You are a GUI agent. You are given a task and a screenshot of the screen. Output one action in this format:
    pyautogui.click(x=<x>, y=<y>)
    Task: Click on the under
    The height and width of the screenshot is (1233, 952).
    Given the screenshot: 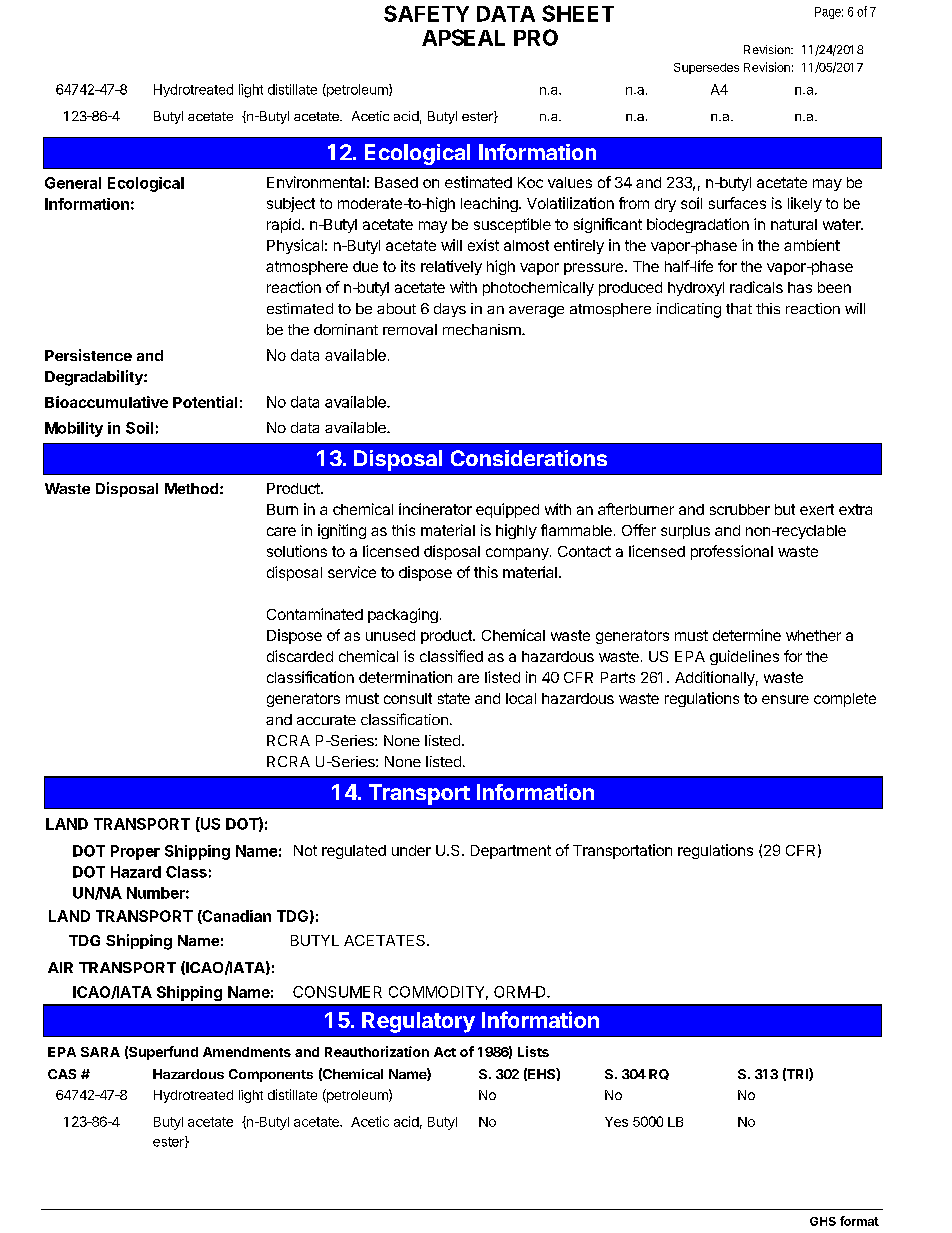 What is the action you would take?
    pyautogui.click(x=411, y=850)
